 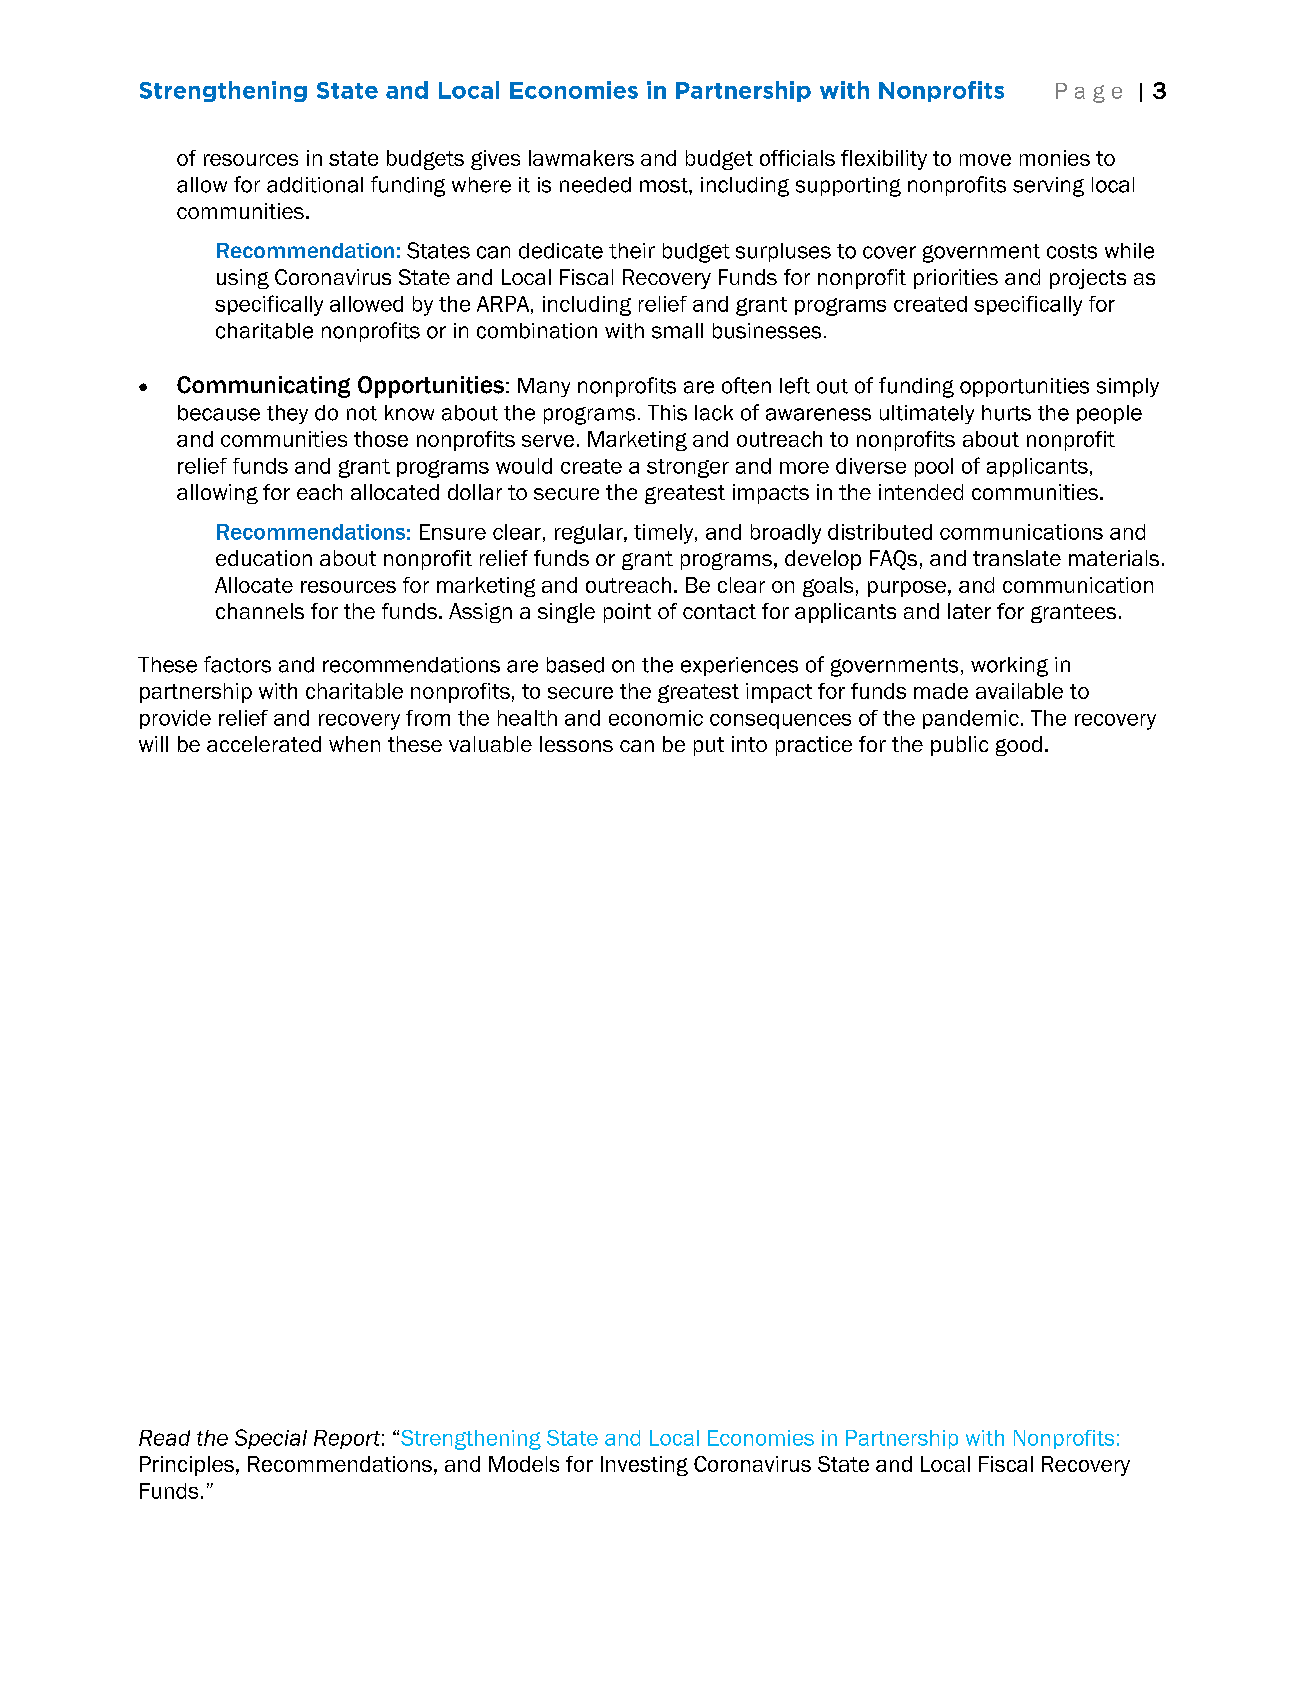 I want to click on Investing, so click(x=644, y=1466).
